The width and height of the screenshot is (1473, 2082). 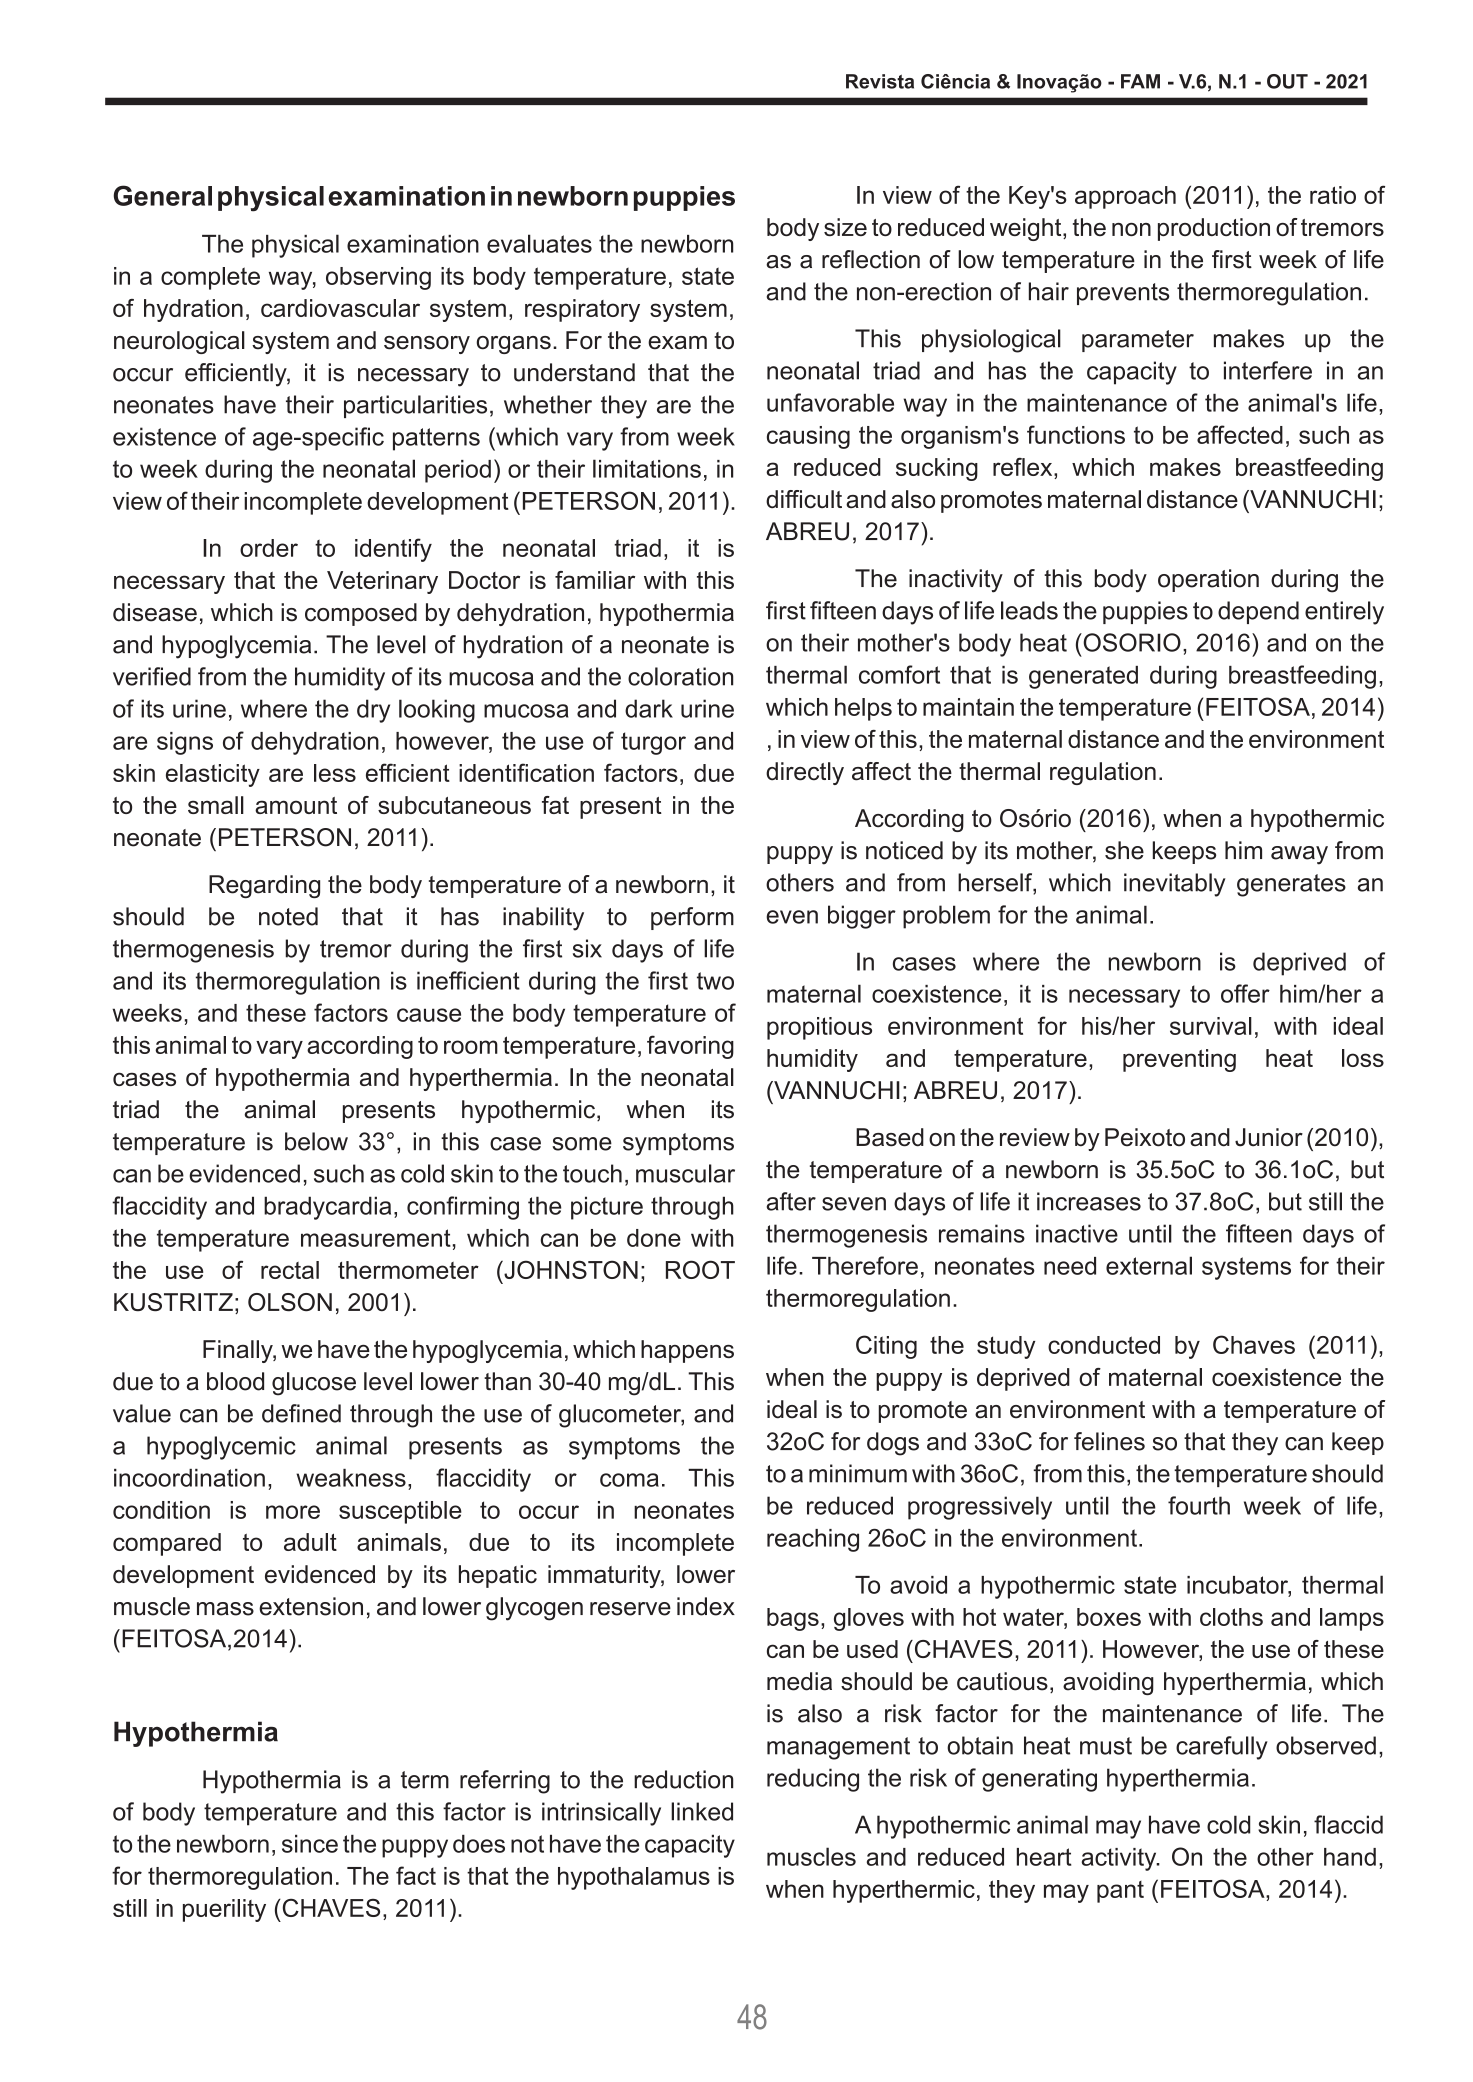 What do you see at coordinates (269, 548) in the screenshot?
I see `order` at bounding box center [269, 548].
